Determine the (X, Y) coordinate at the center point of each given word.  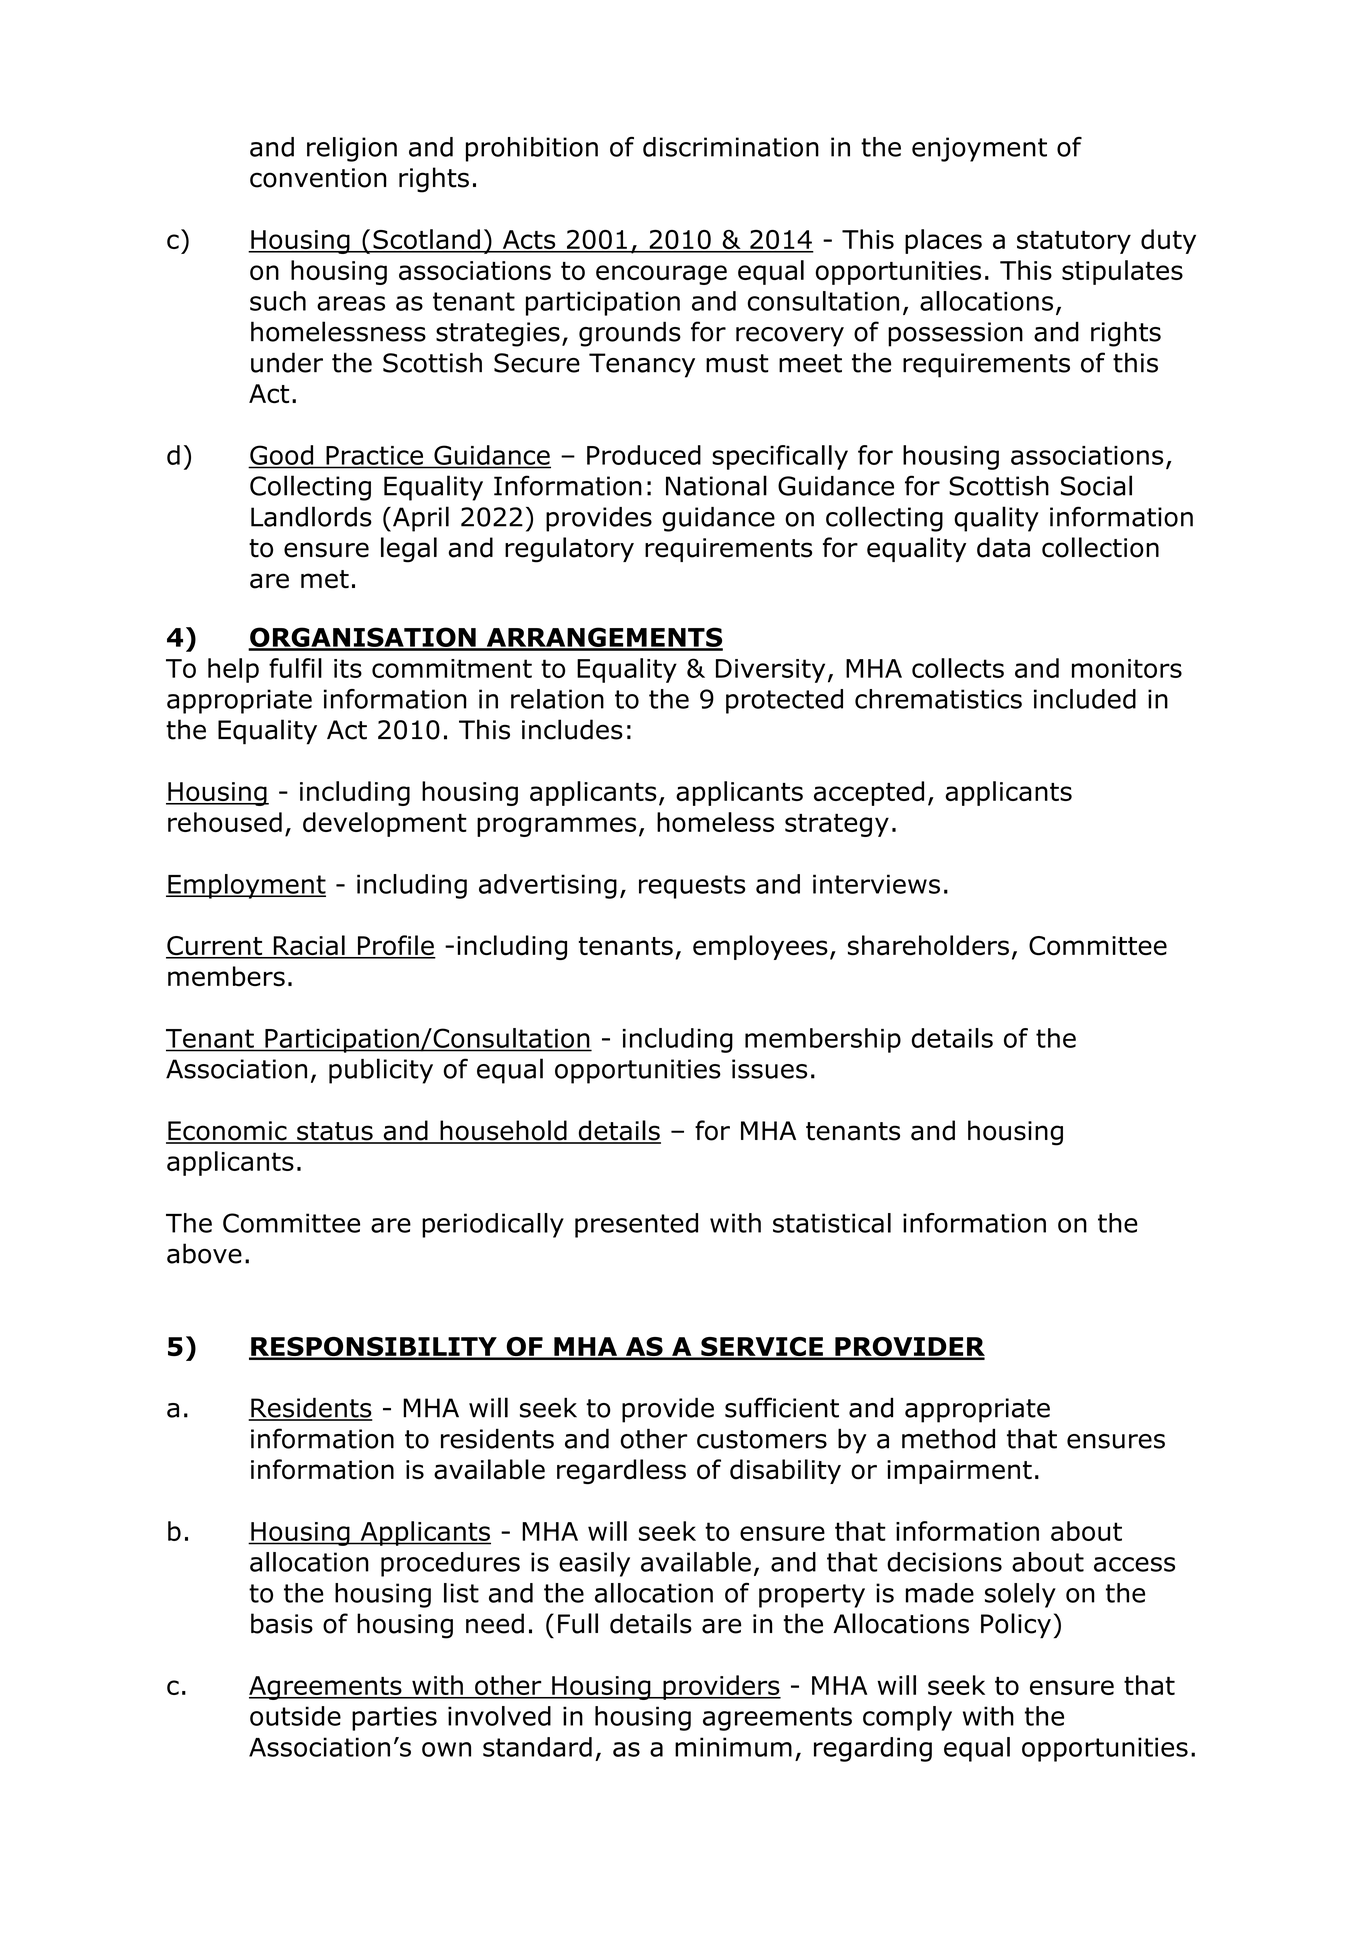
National (716, 485)
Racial (309, 946)
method (948, 1438)
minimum (733, 1747)
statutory (1074, 242)
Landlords (311, 516)
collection (1100, 547)
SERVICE (762, 1348)
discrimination (731, 147)
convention (318, 178)
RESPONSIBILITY (374, 1348)
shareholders (928, 945)
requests (692, 887)
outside (295, 1716)
